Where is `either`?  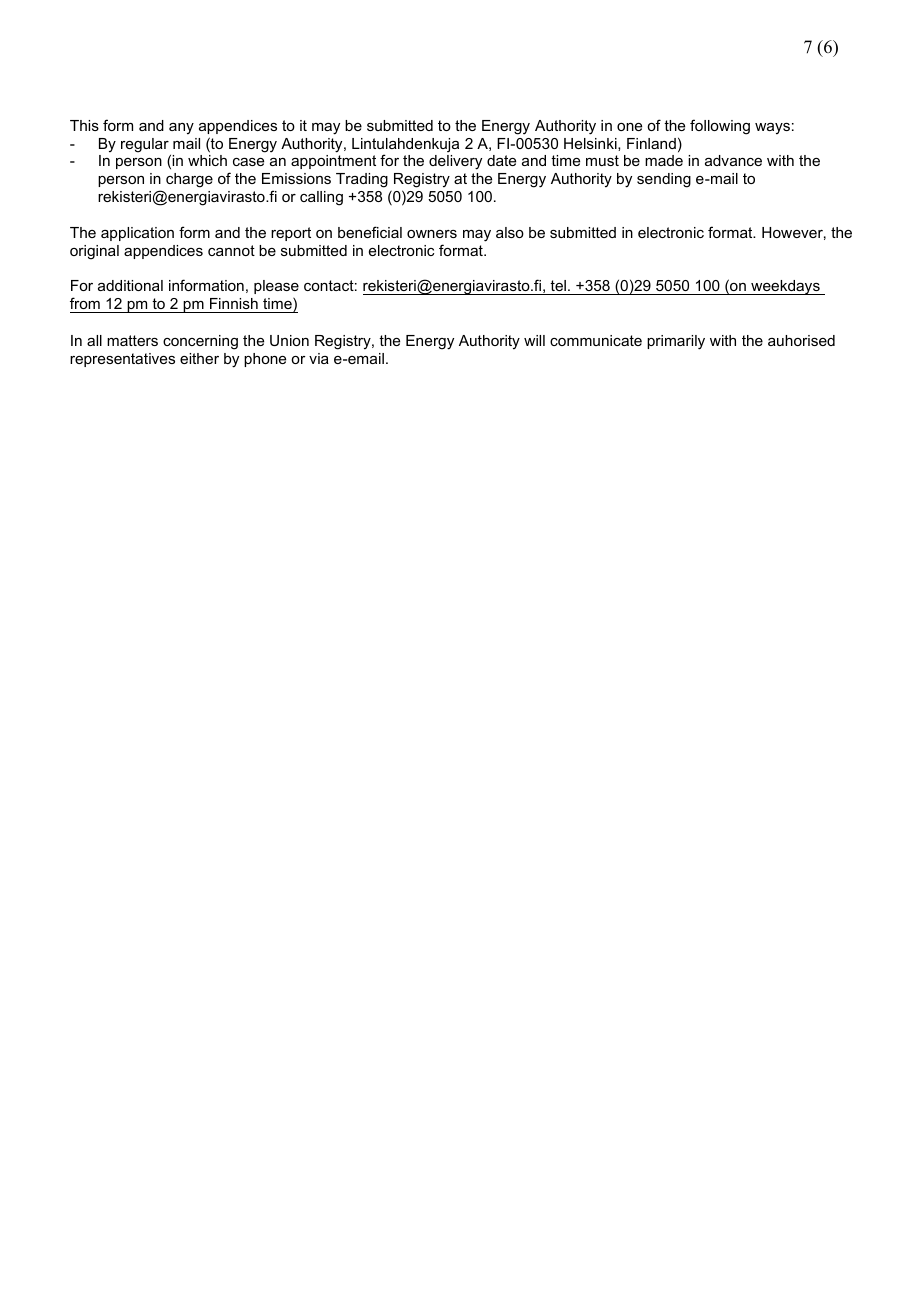 either is located at coordinates (199, 358).
